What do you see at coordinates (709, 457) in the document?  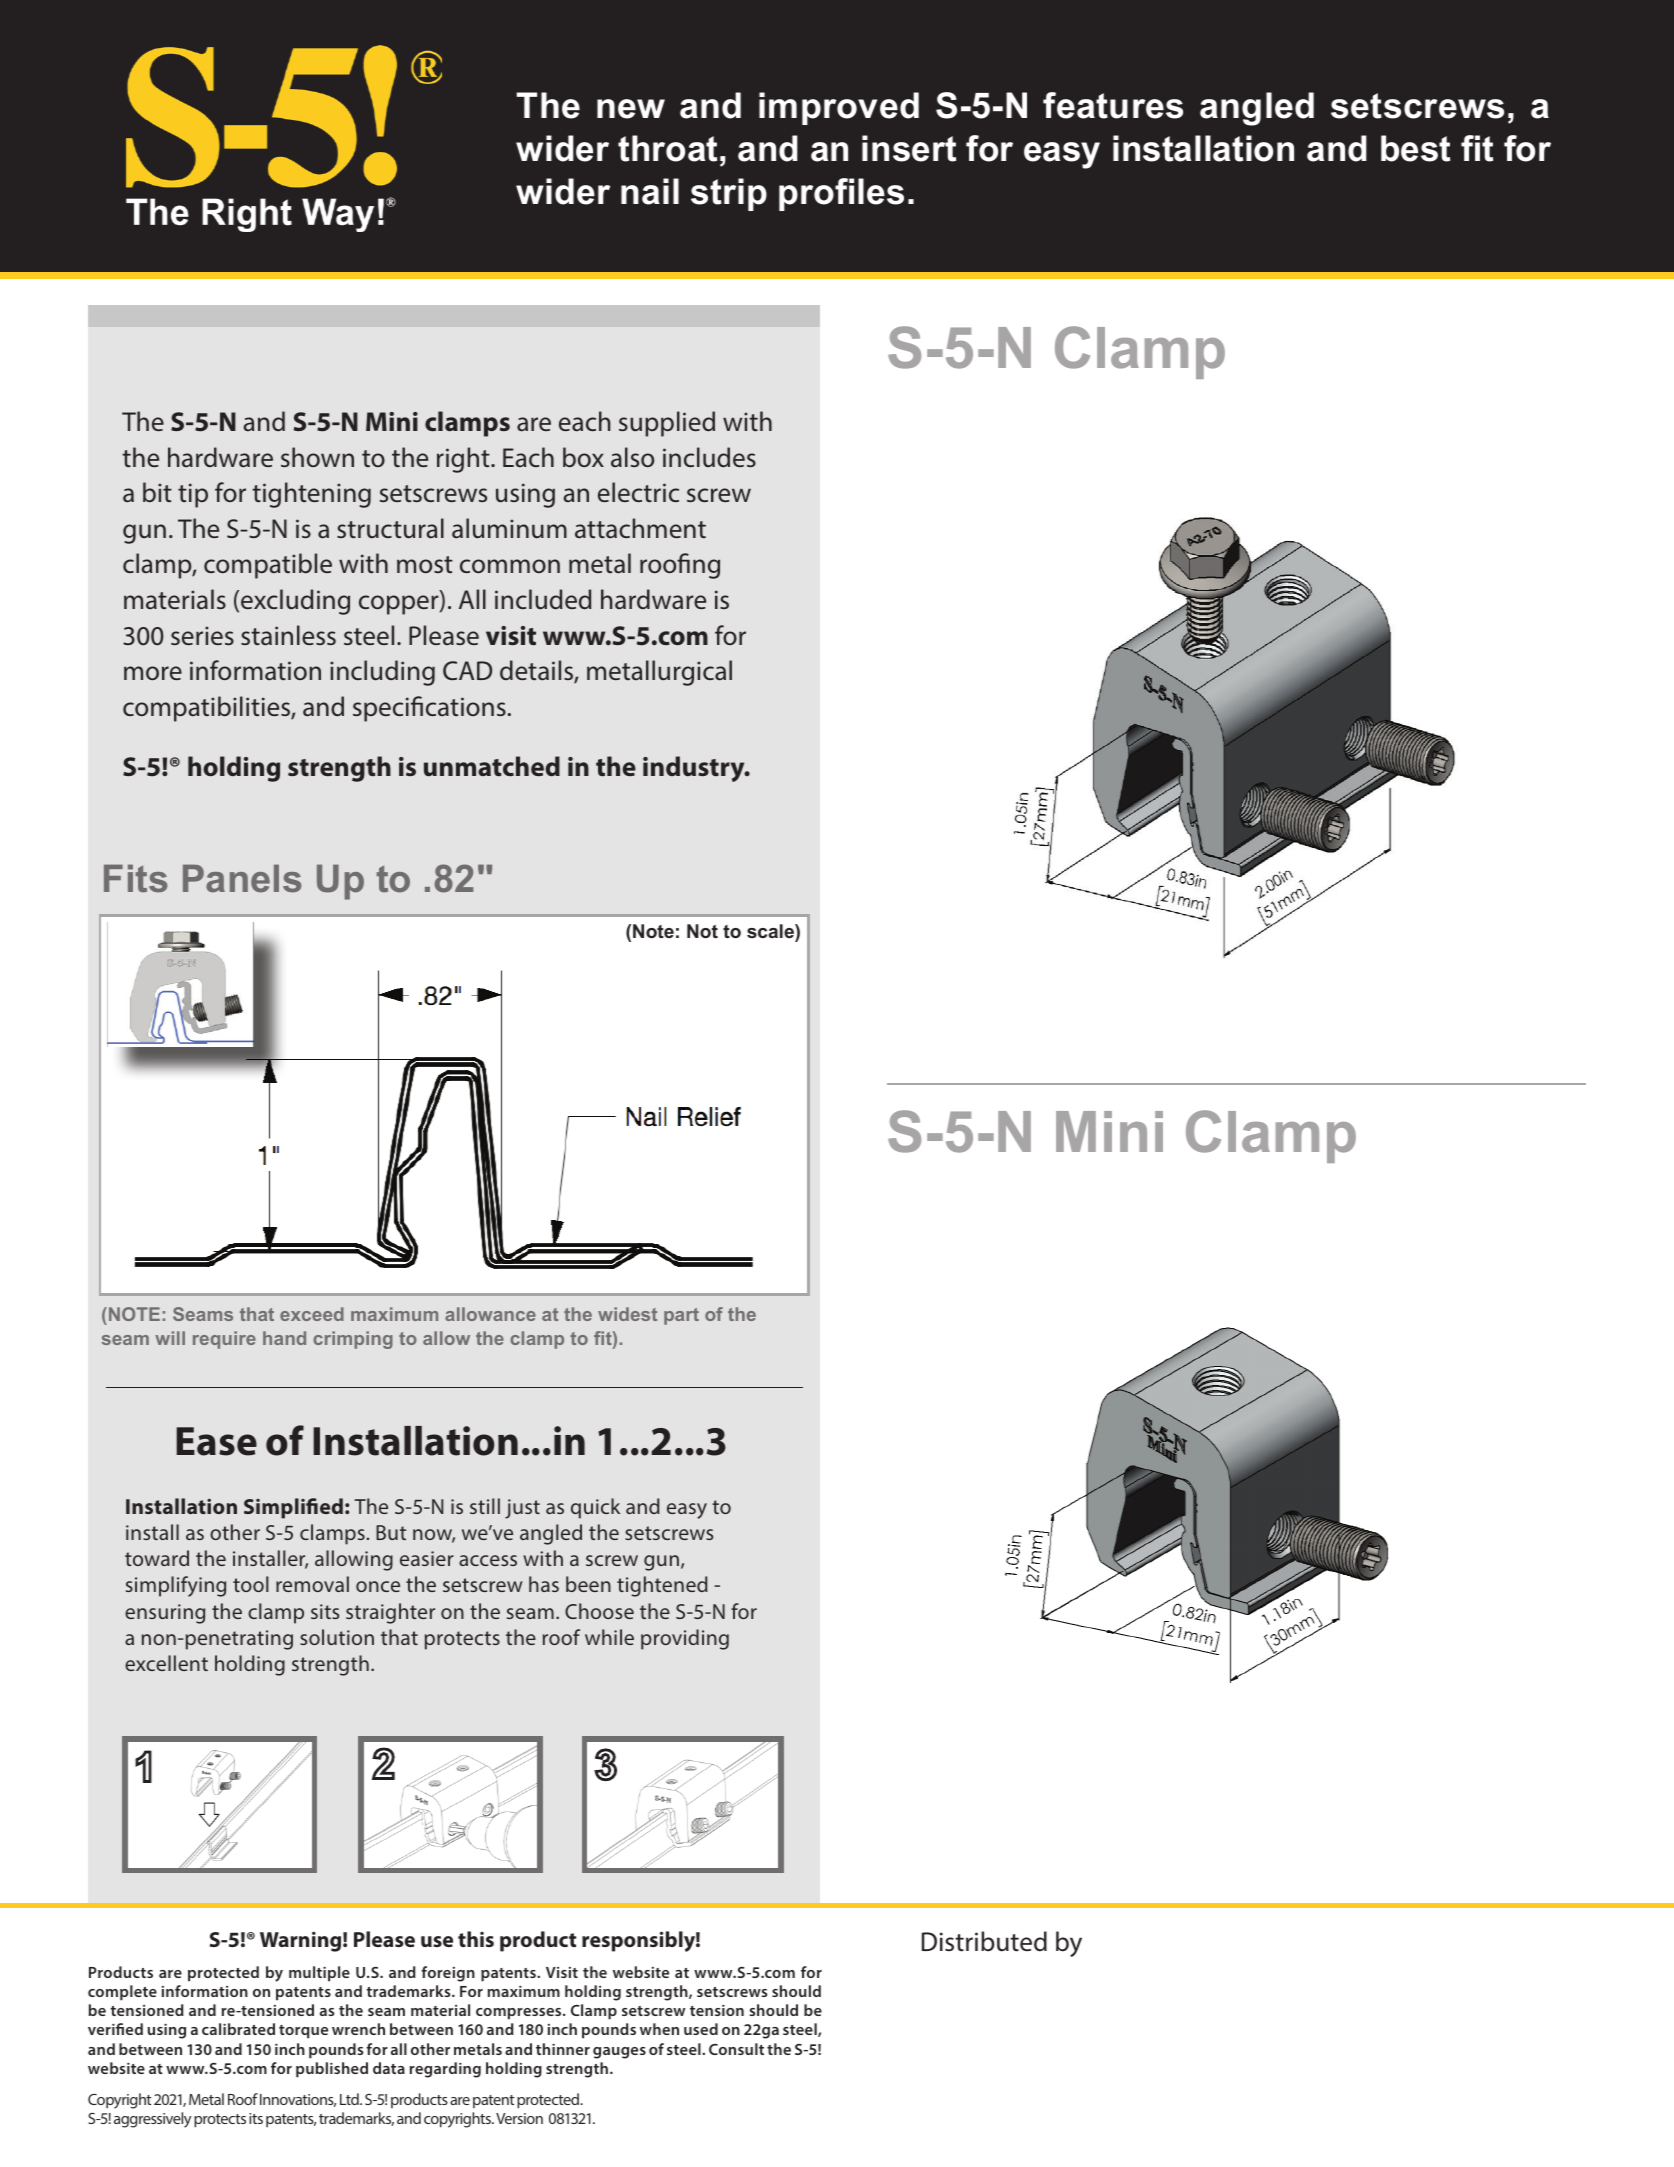 I see `includes` at bounding box center [709, 457].
